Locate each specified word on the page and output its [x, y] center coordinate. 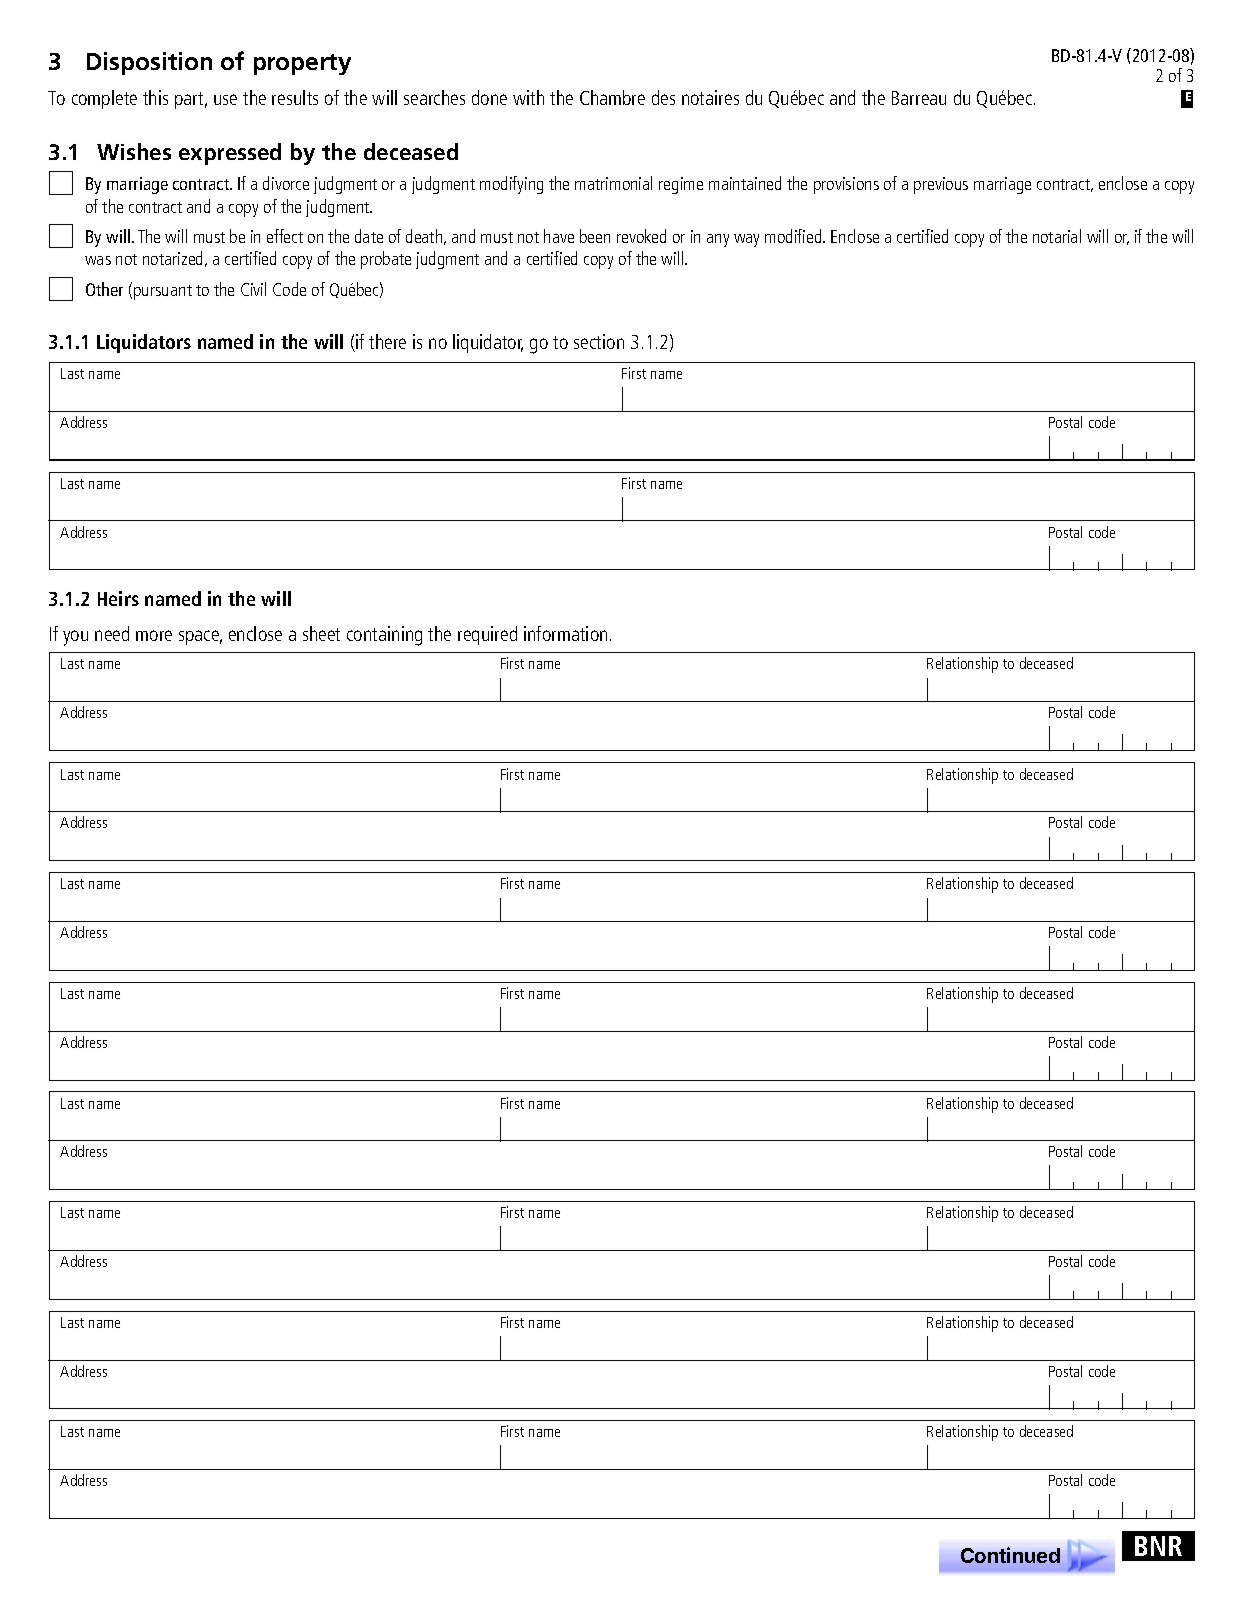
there [387, 341]
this [155, 97]
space [200, 637]
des [663, 97]
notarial [1057, 236]
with [528, 97]
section [599, 341]
